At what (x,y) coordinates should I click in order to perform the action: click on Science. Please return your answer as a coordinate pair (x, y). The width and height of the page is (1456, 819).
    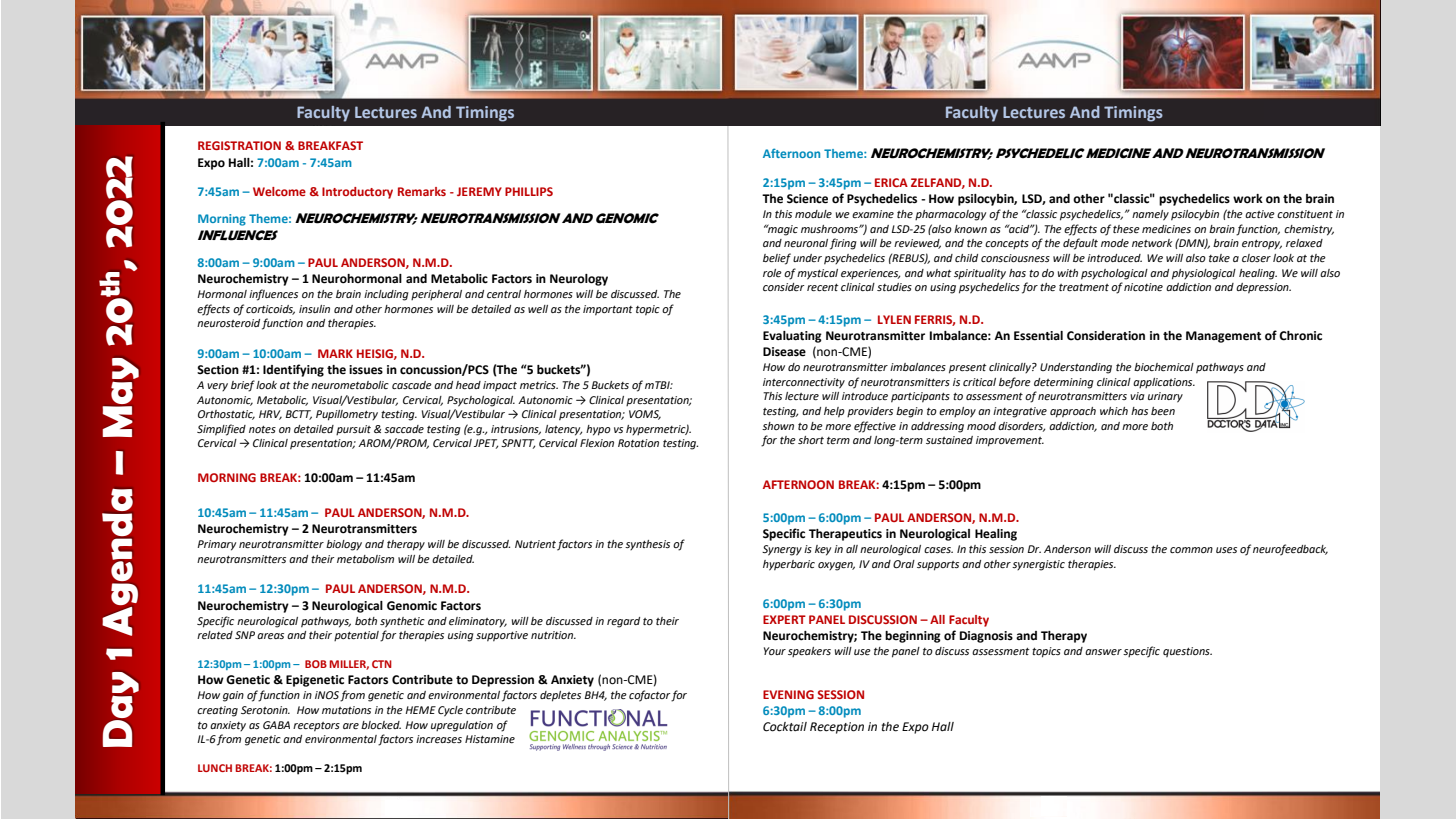
    Looking at the image, I should click on (807, 199).
